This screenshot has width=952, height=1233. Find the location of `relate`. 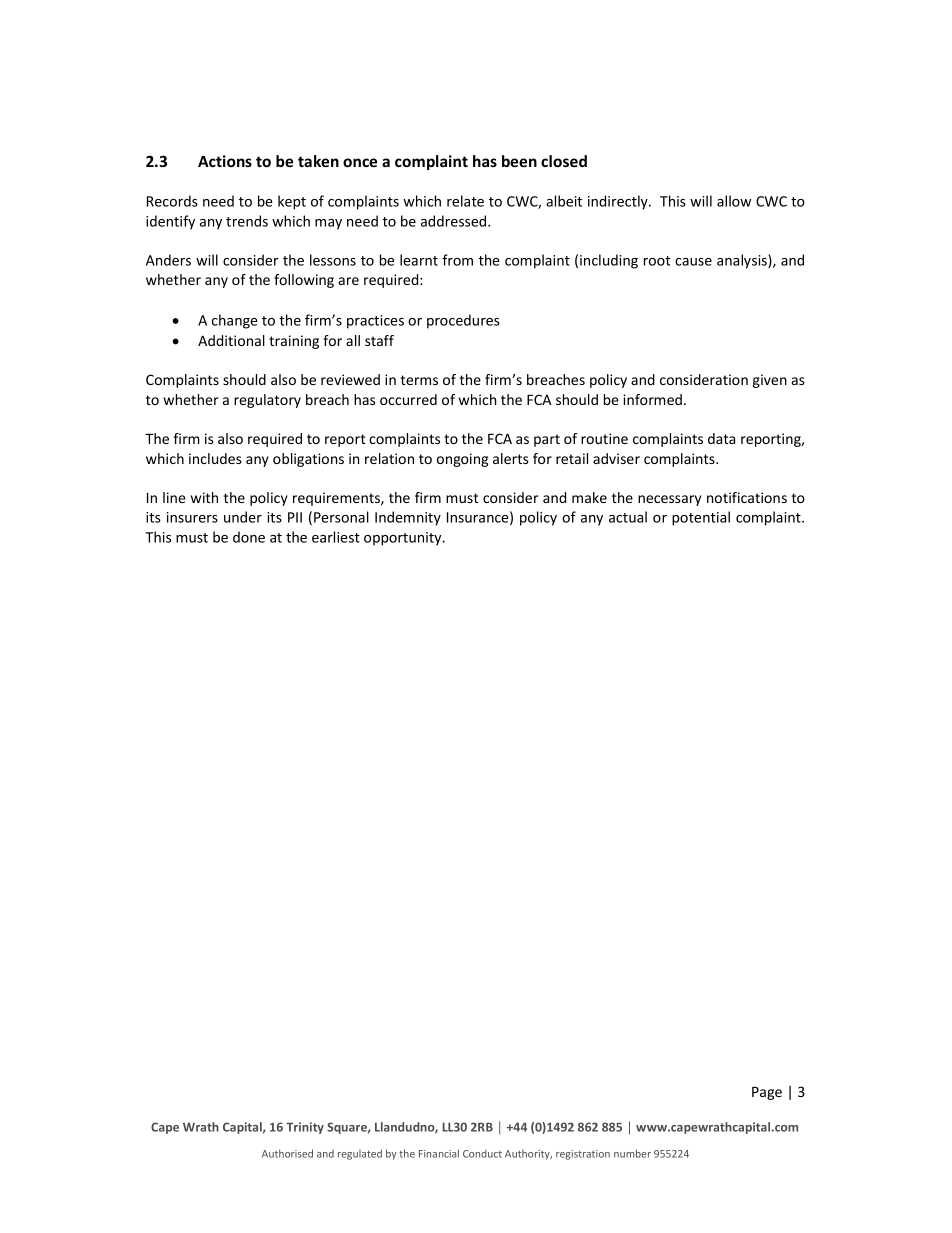

relate is located at coordinates (465, 201).
